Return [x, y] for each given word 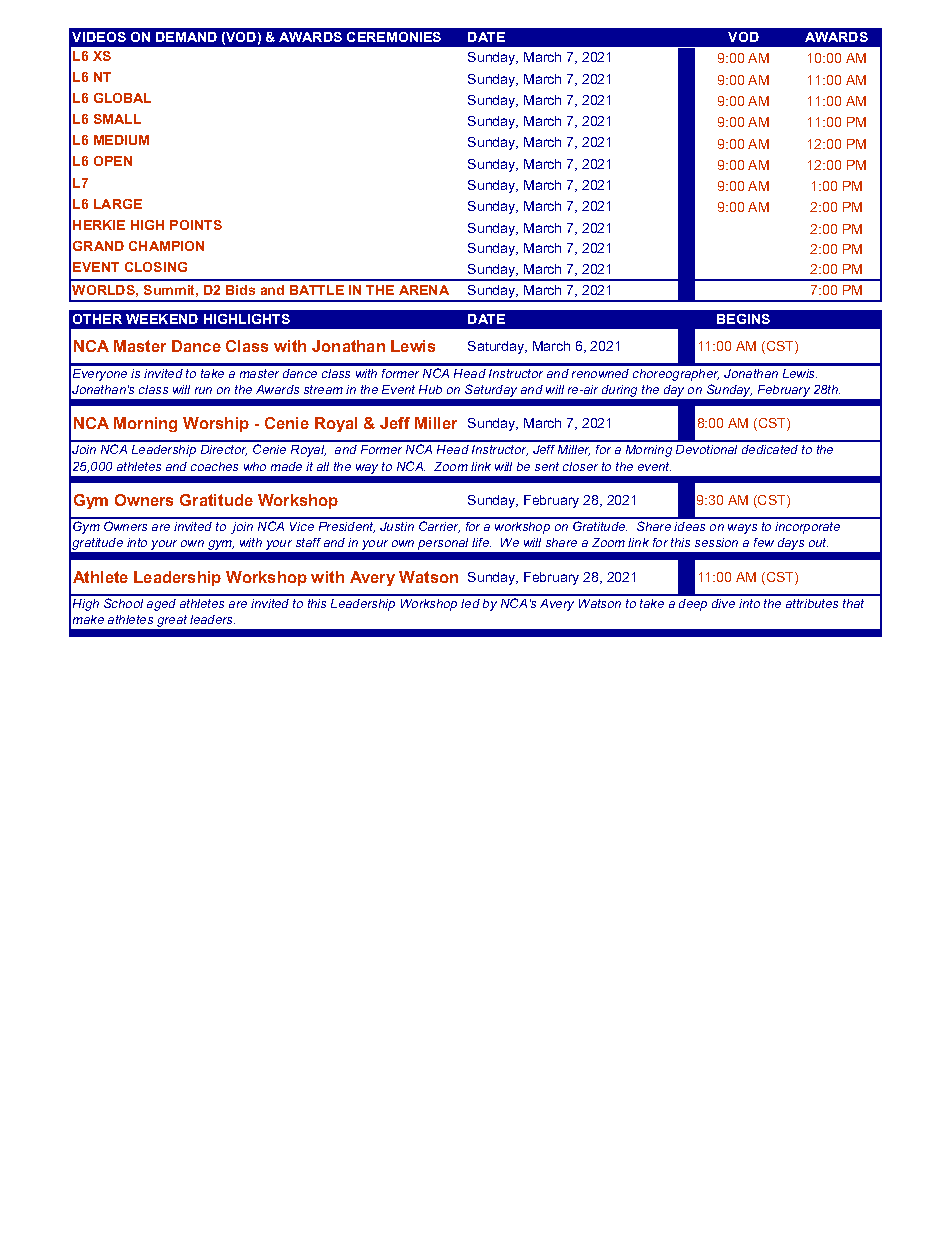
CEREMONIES [394, 37]
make [88, 619]
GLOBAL [122, 98]
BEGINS [743, 319]
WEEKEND [162, 319]
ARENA [424, 290]
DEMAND [186, 37]
